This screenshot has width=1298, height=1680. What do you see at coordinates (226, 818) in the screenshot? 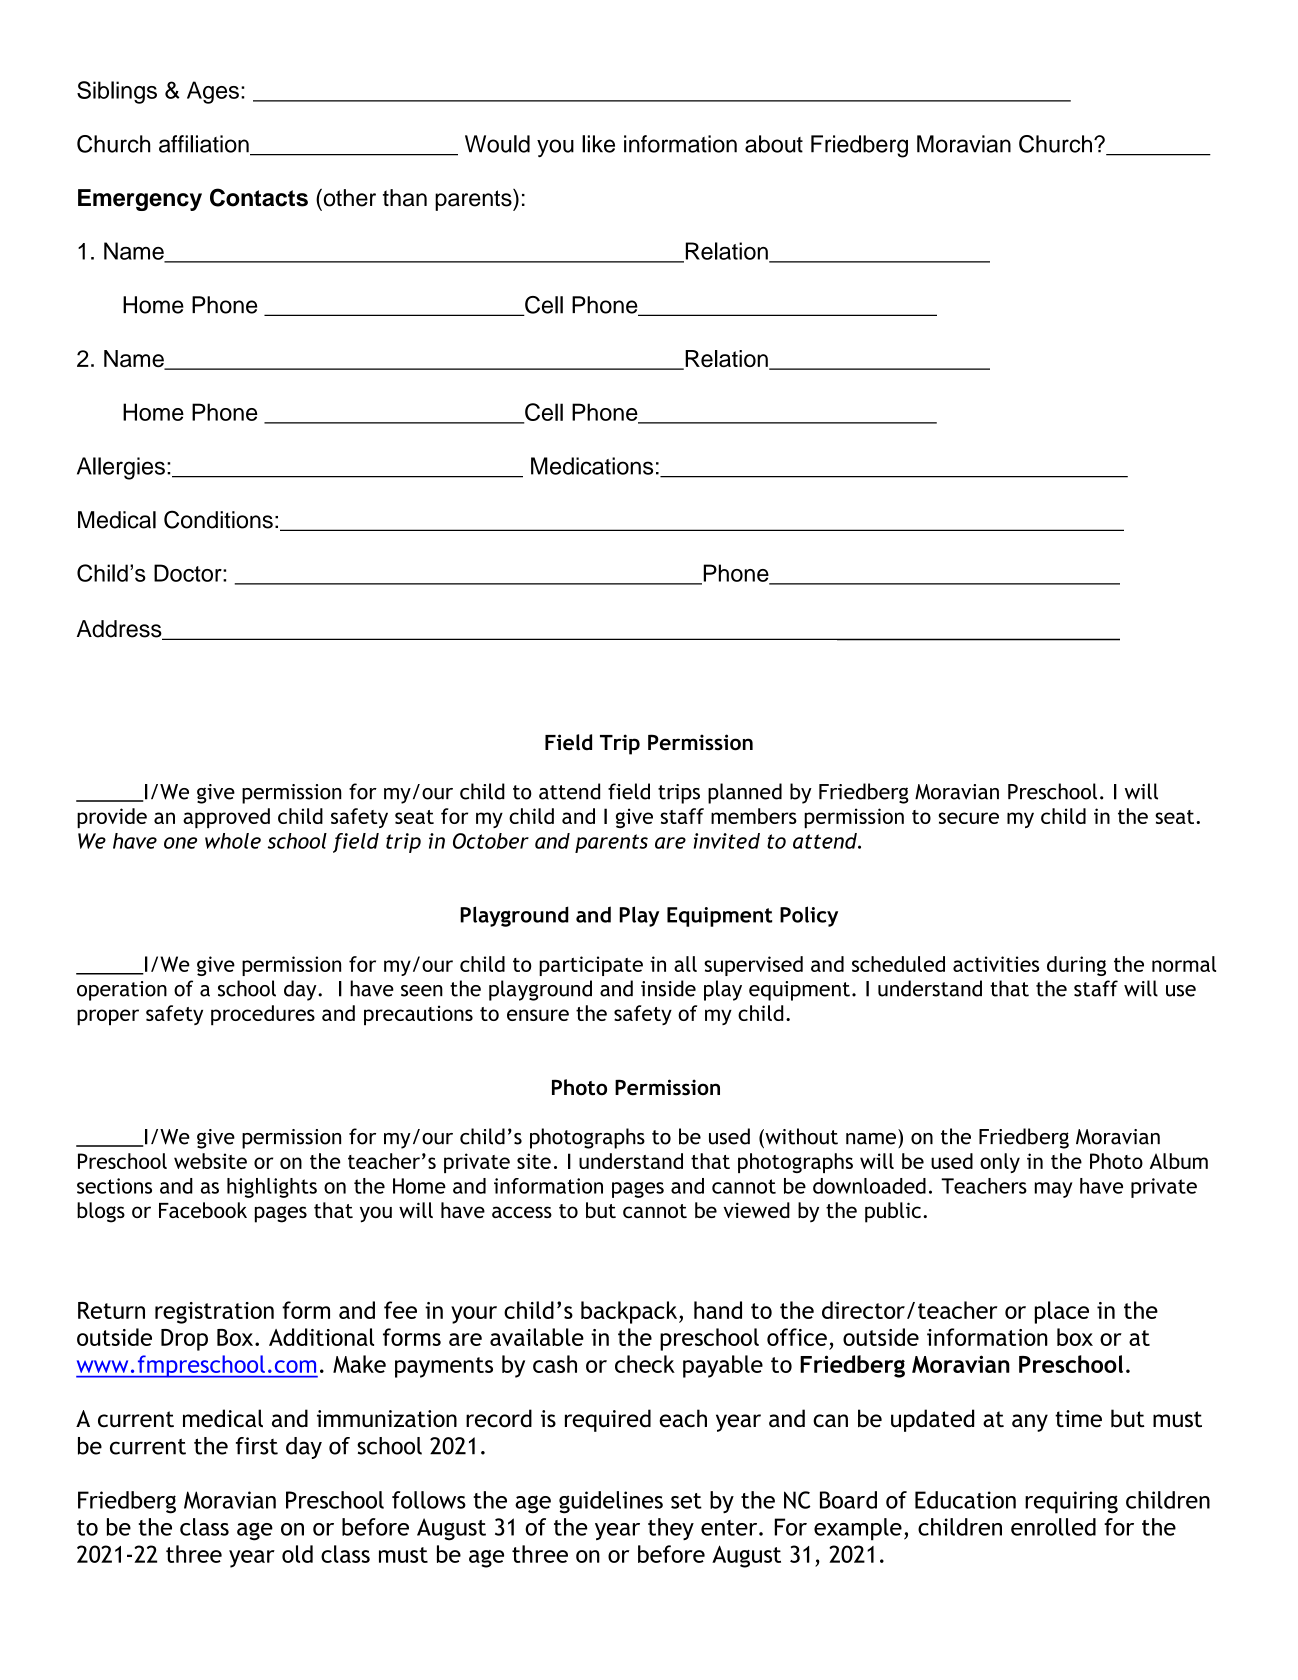
I see `approved` at bounding box center [226, 818].
